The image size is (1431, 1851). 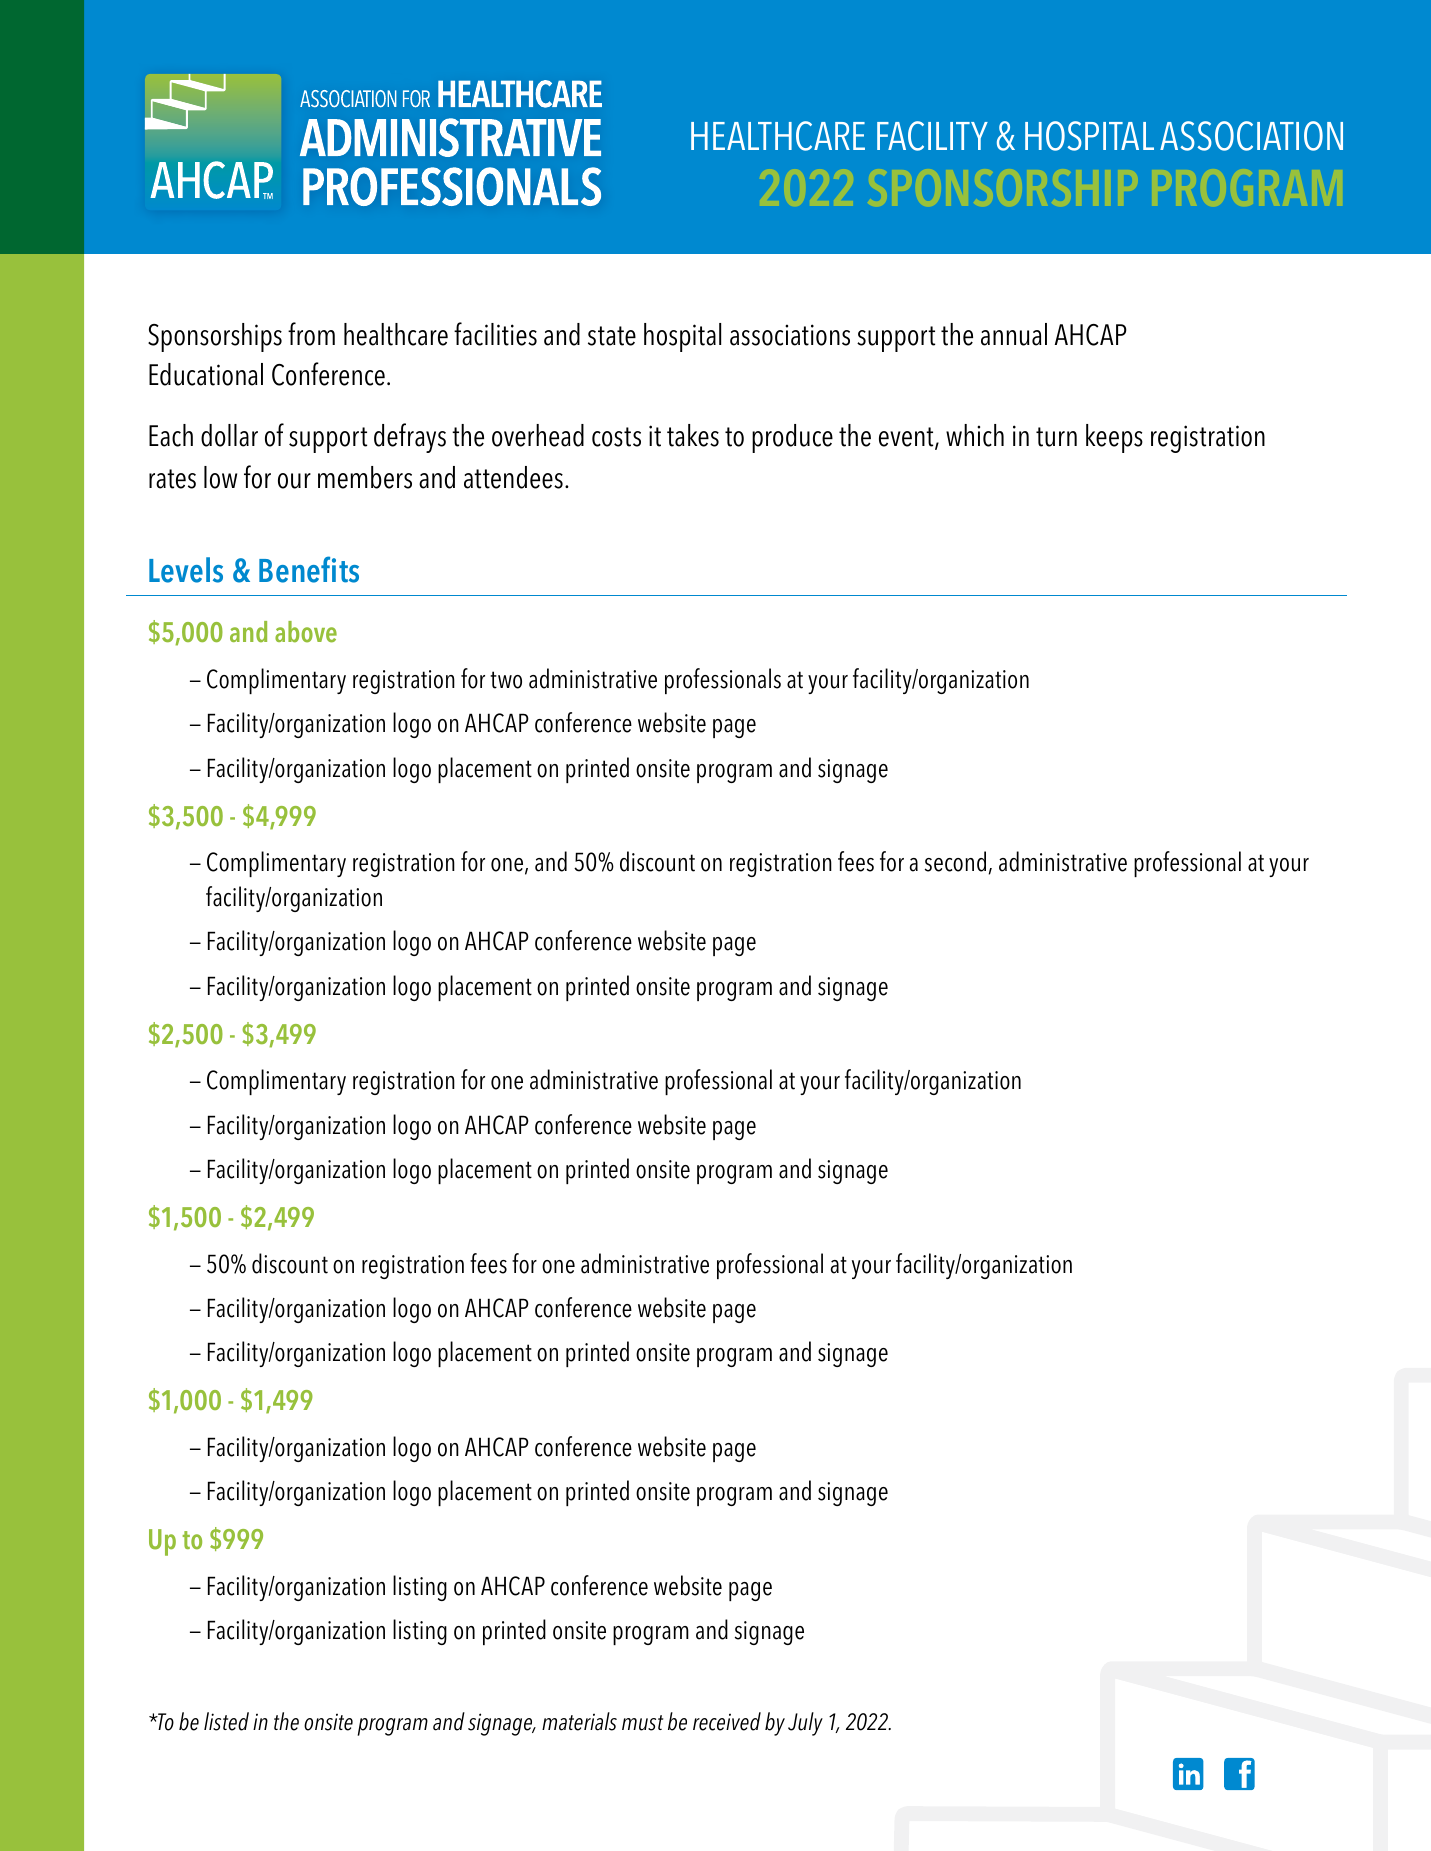 What do you see at coordinates (955, 861) in the screenshot?
I see `second` at bounding box center [955, 861].
